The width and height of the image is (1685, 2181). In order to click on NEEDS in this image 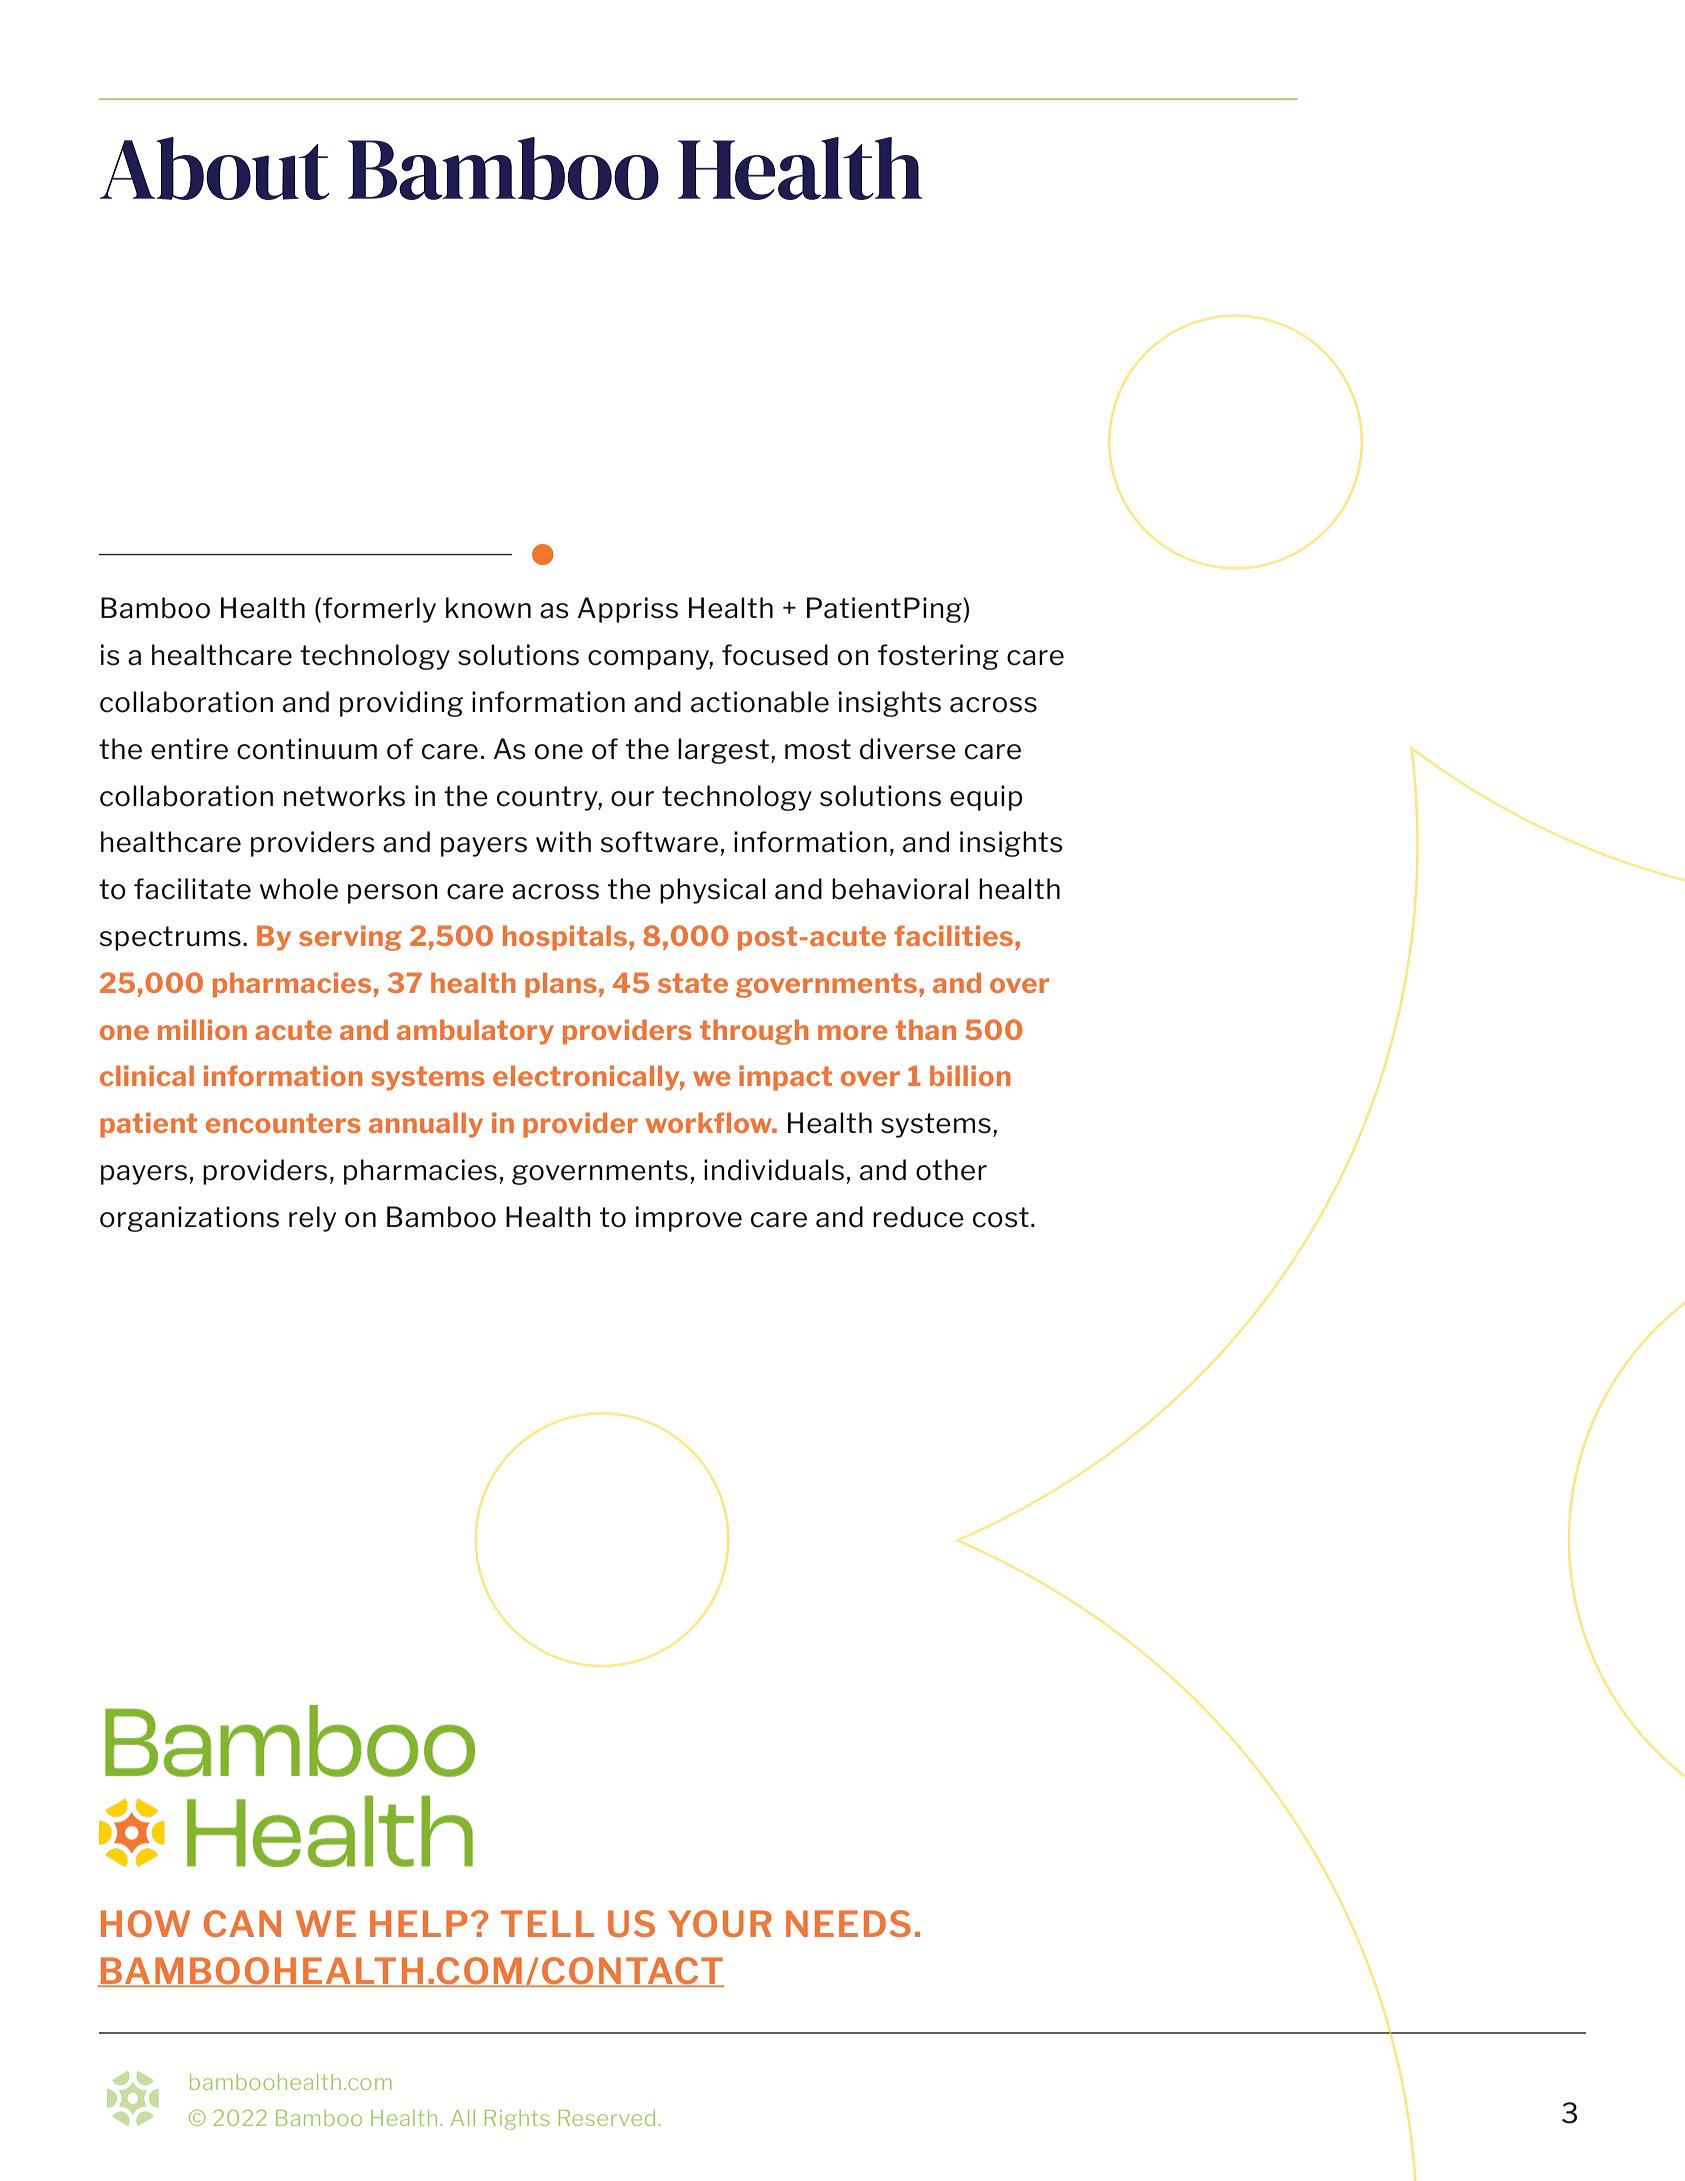, I will do `click(848, 1923)`.
